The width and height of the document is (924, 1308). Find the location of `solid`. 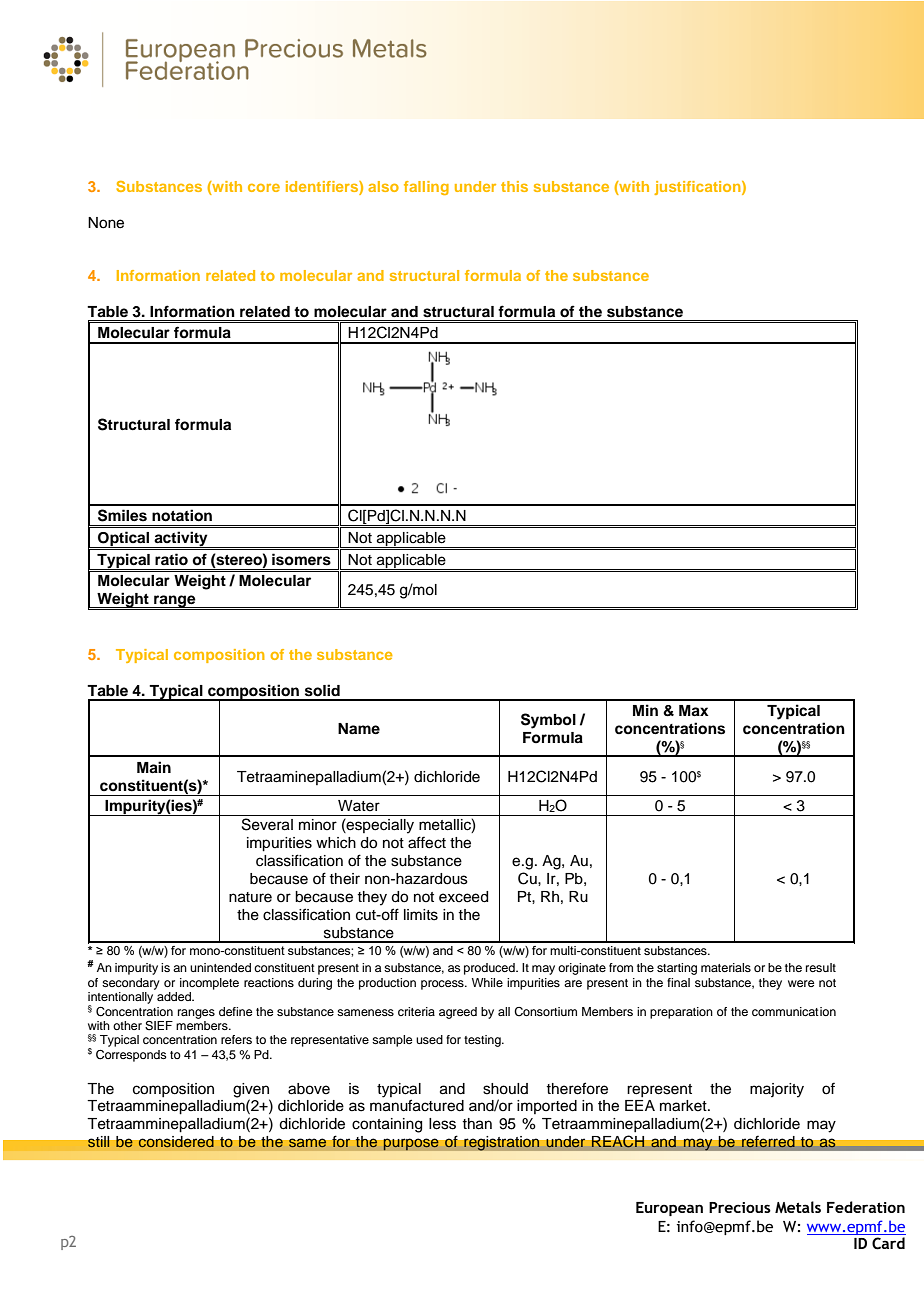

solid is located at coordinates (322, 690).
